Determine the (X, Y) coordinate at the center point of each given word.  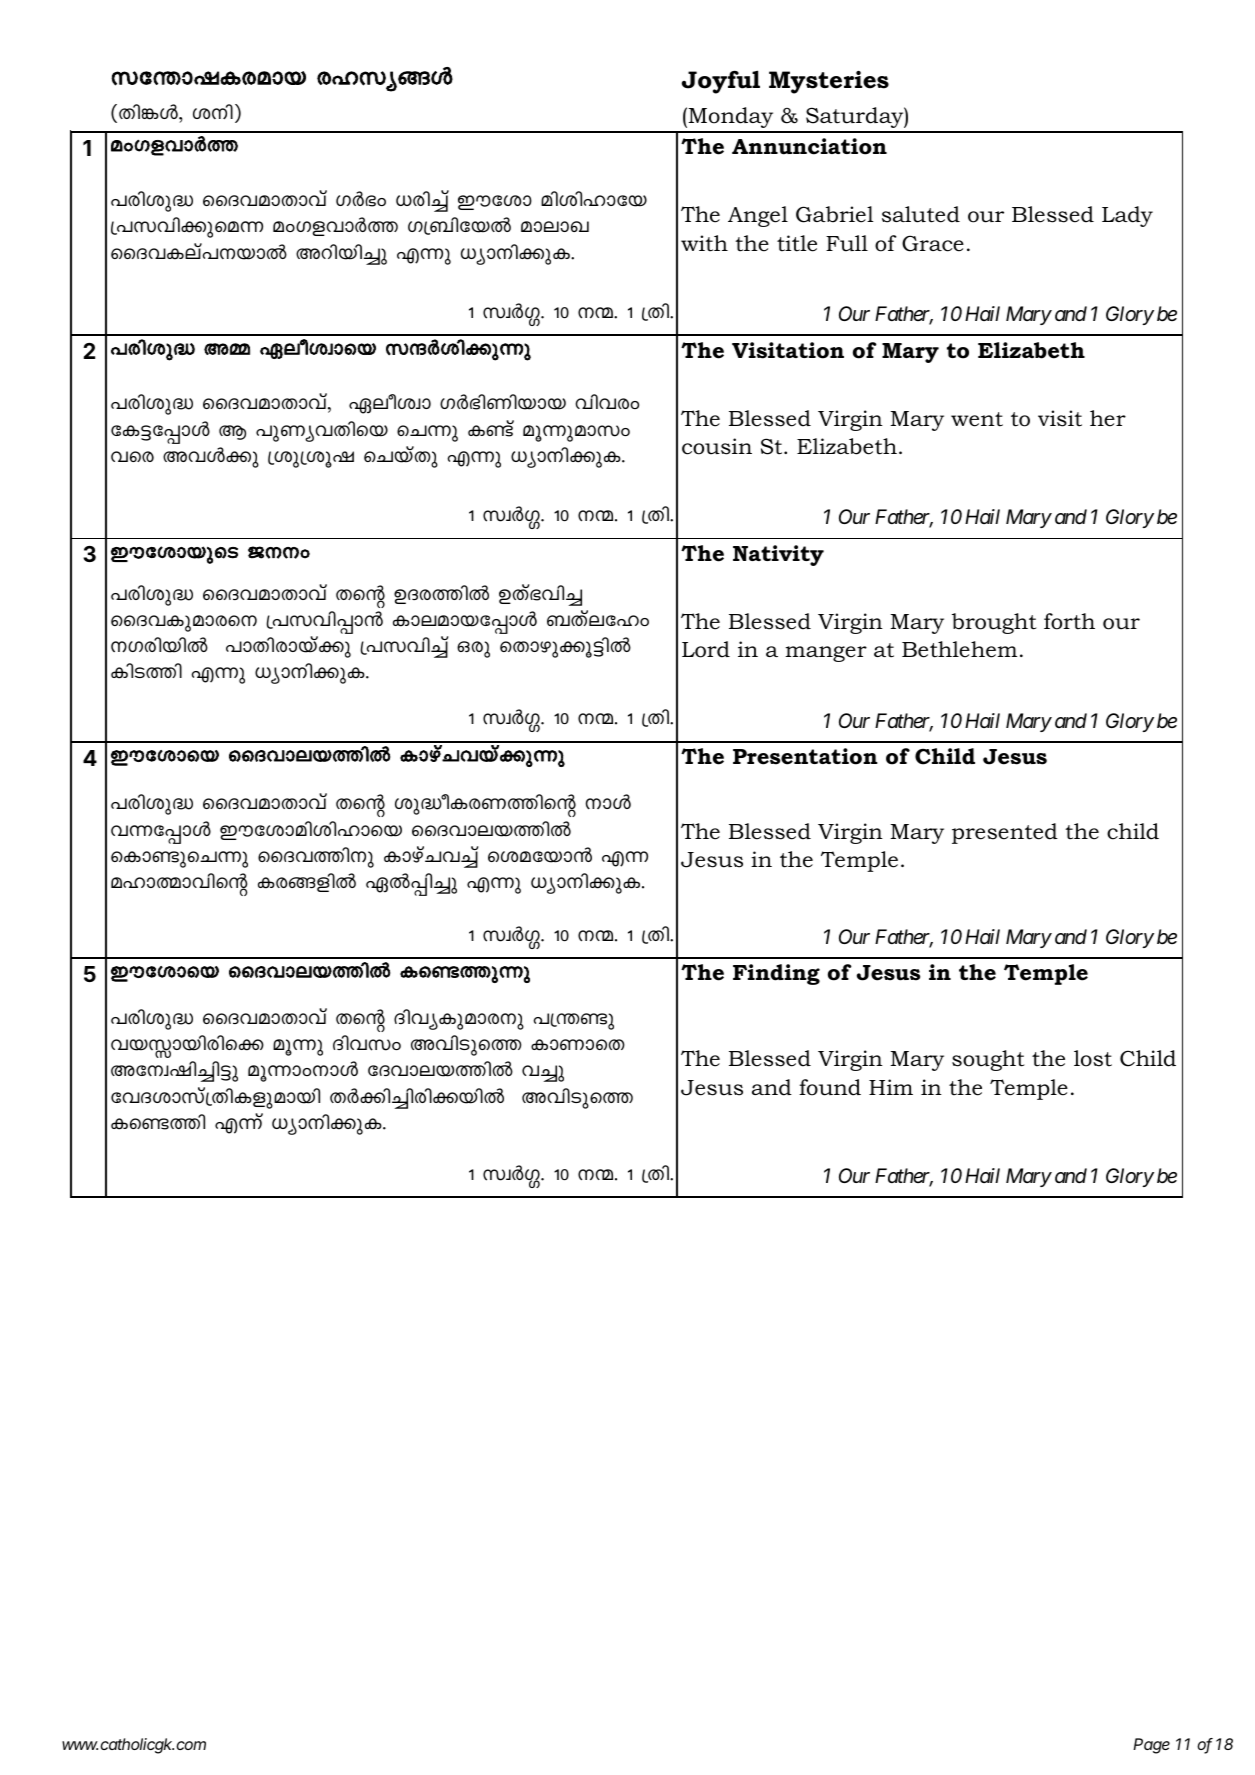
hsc (132, 456)
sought (988, 1060)
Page (1151, 1746)
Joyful (721, 82)
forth (1069, 621)
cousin (717, 446)
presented (1005, 833)
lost (1093, 1058)
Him (891, 1087)
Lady (1127, 216)
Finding (776, 974)
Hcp (473, 649)
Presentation (805, 756)
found (830, 1087)
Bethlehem (959, 649)
